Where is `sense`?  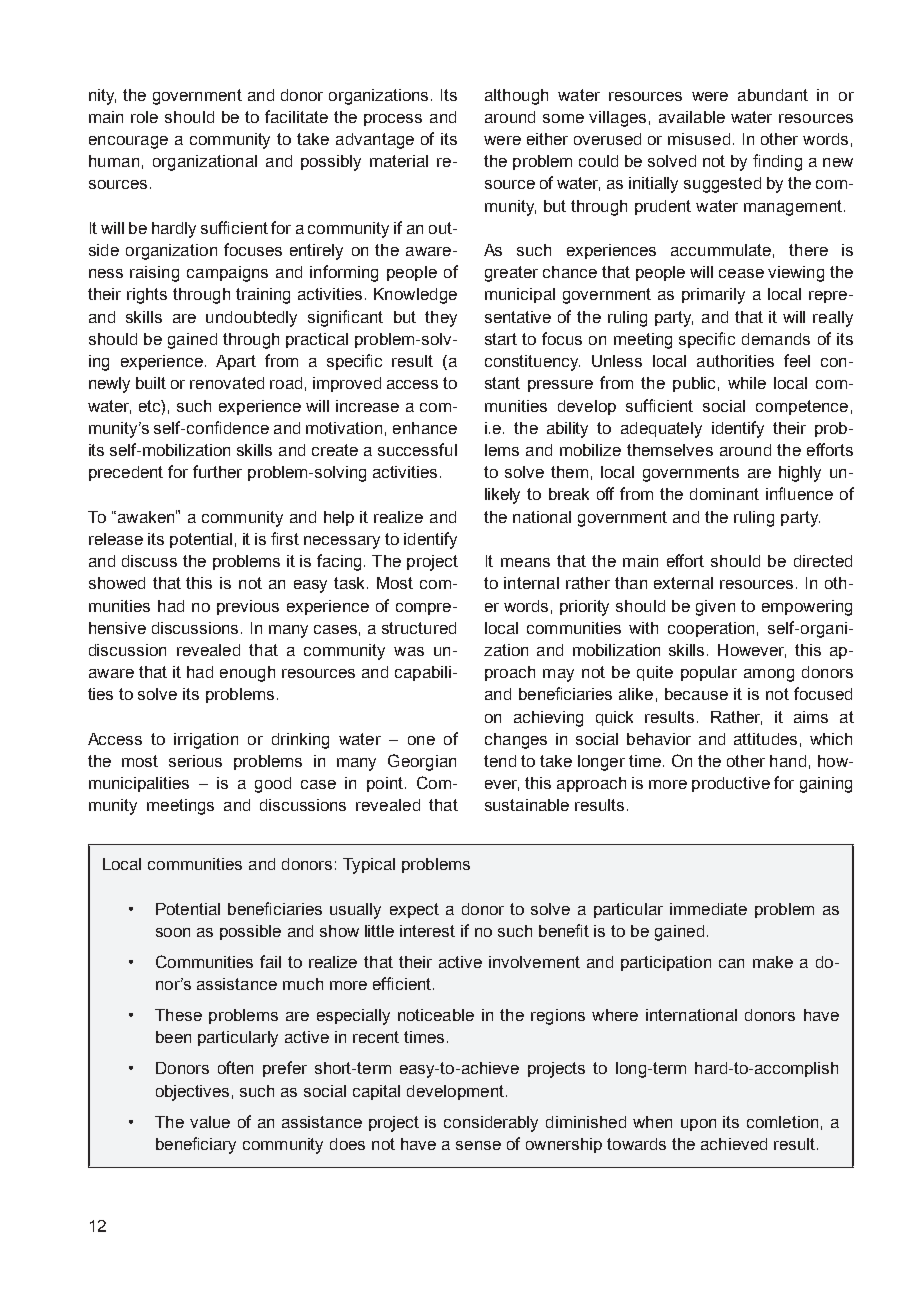
sense is located at coordinates (478, 1145).
